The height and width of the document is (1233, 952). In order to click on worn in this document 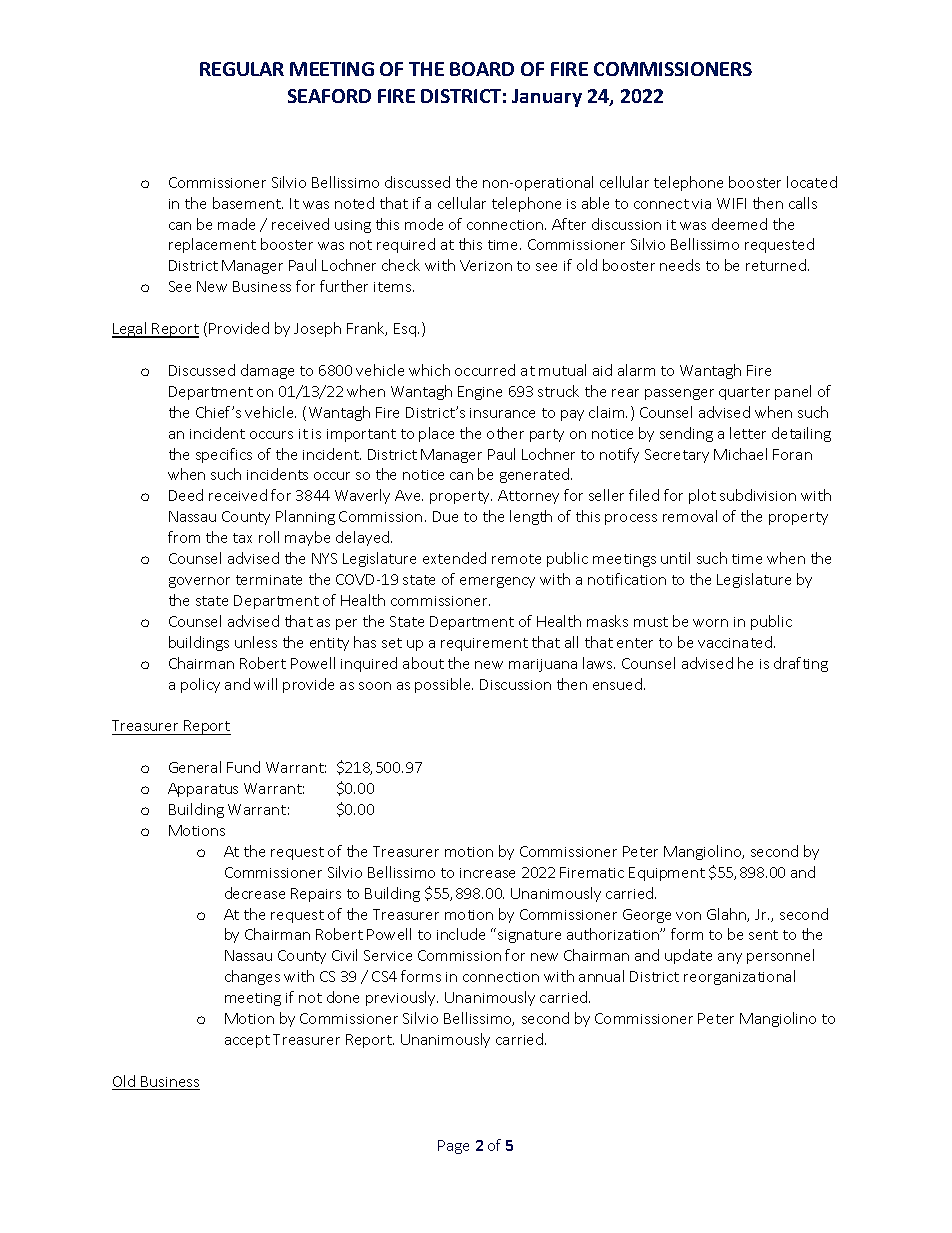, I will do `click(710, 623)`.
